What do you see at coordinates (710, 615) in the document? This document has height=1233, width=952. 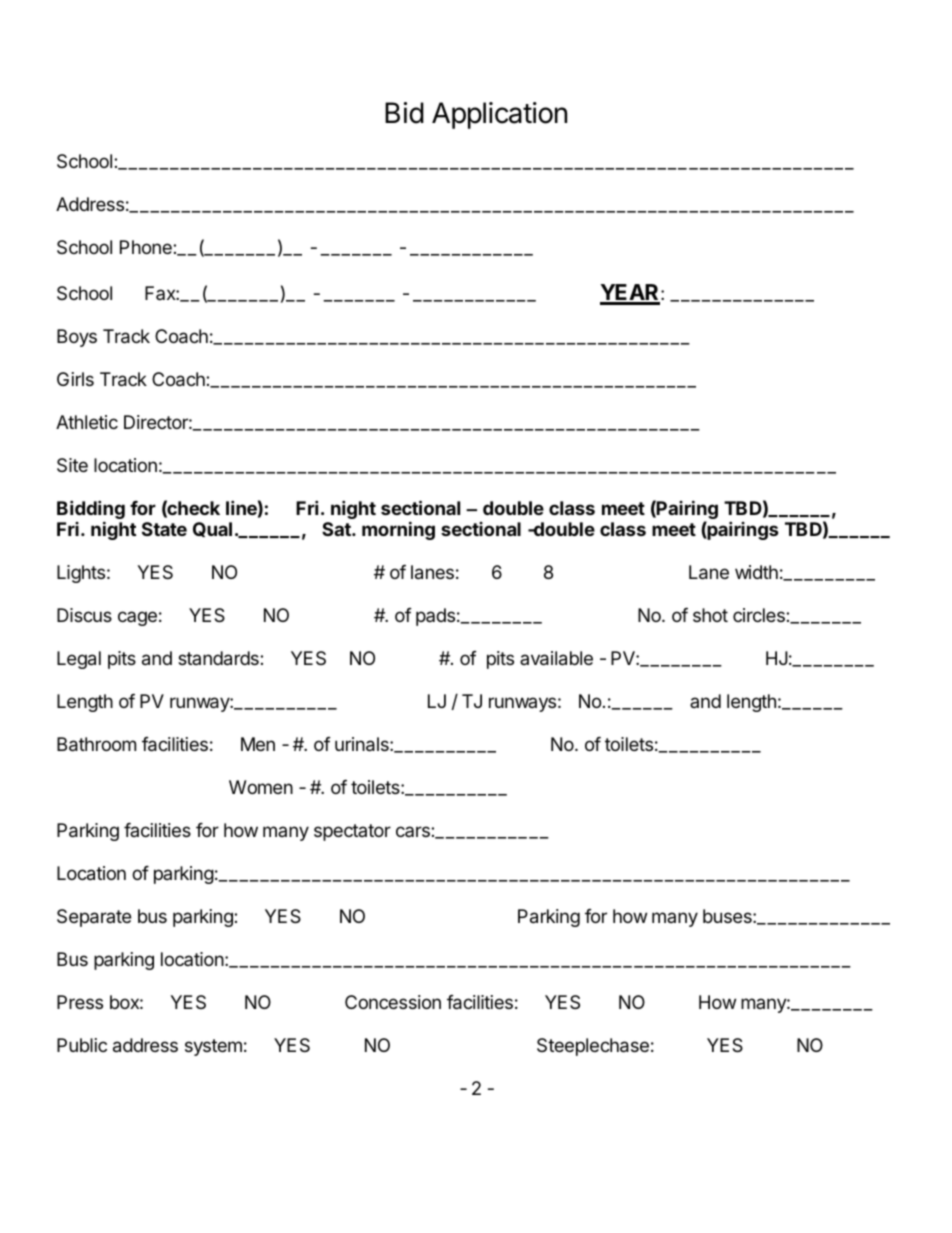 I see `shot` at bounding box center [710, 615].
